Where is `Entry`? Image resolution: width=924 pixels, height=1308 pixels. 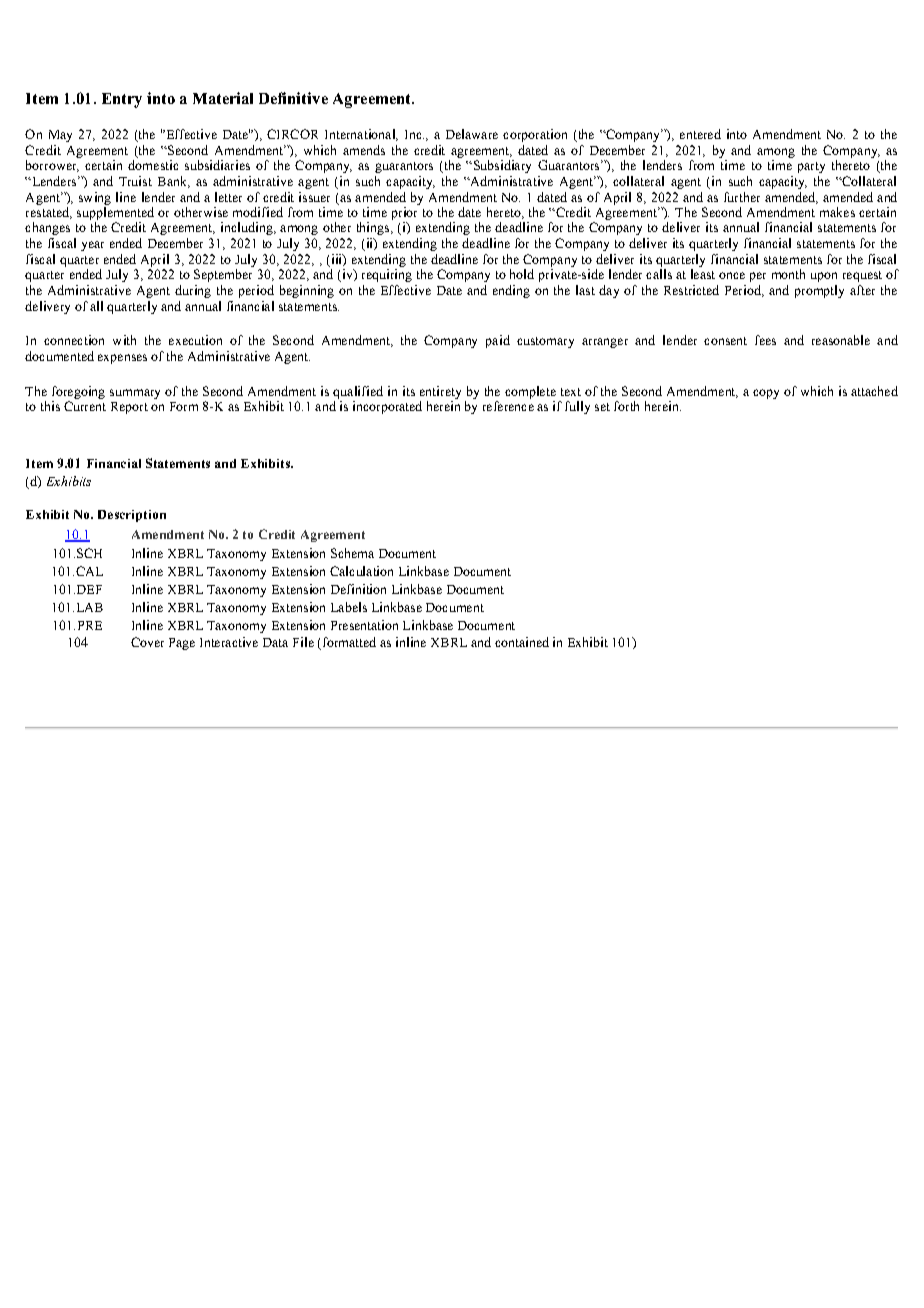 Entry is located at coordinates (122, 100).
